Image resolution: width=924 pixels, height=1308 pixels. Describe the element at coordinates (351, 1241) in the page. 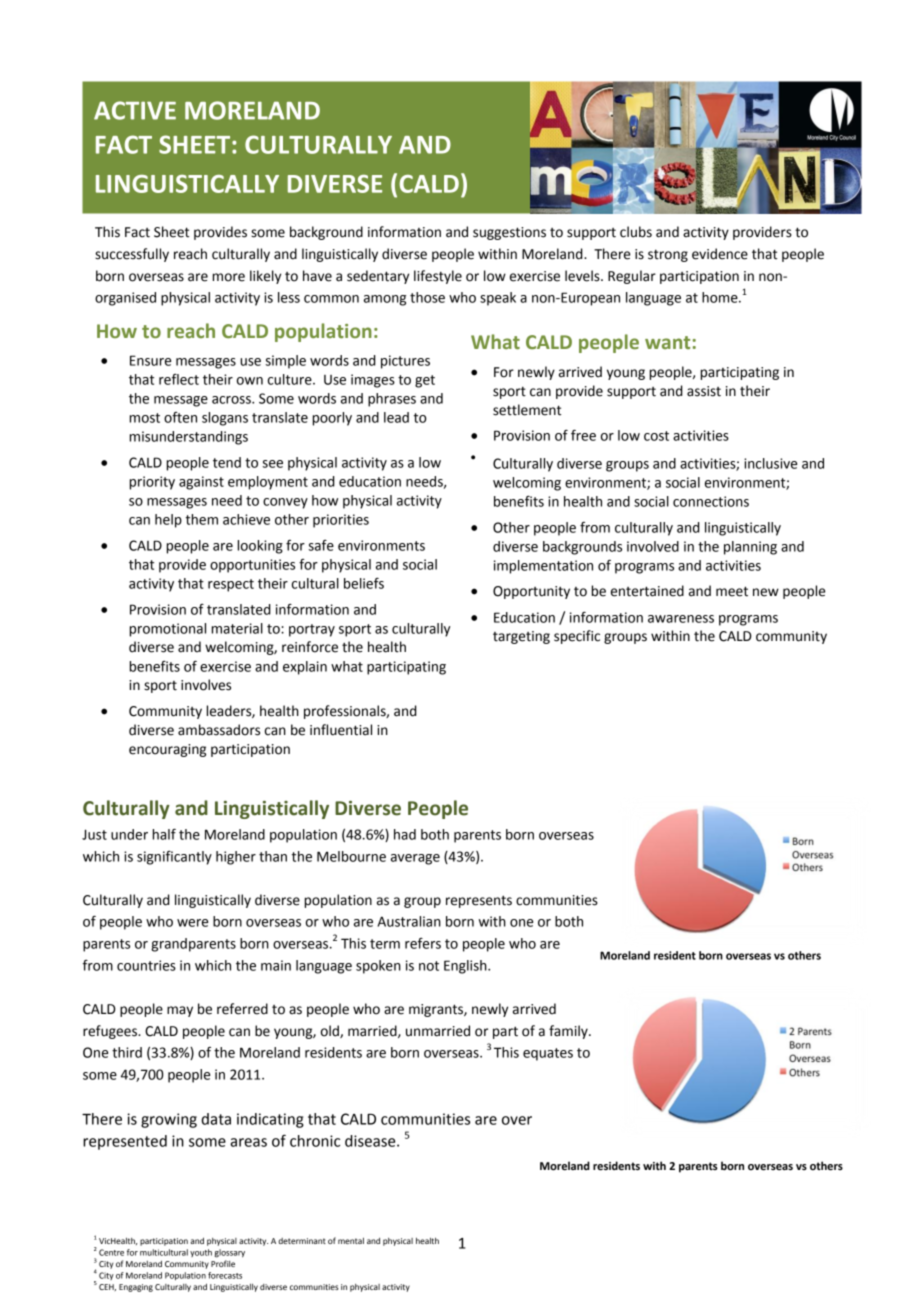

I see `mental` at that location.
